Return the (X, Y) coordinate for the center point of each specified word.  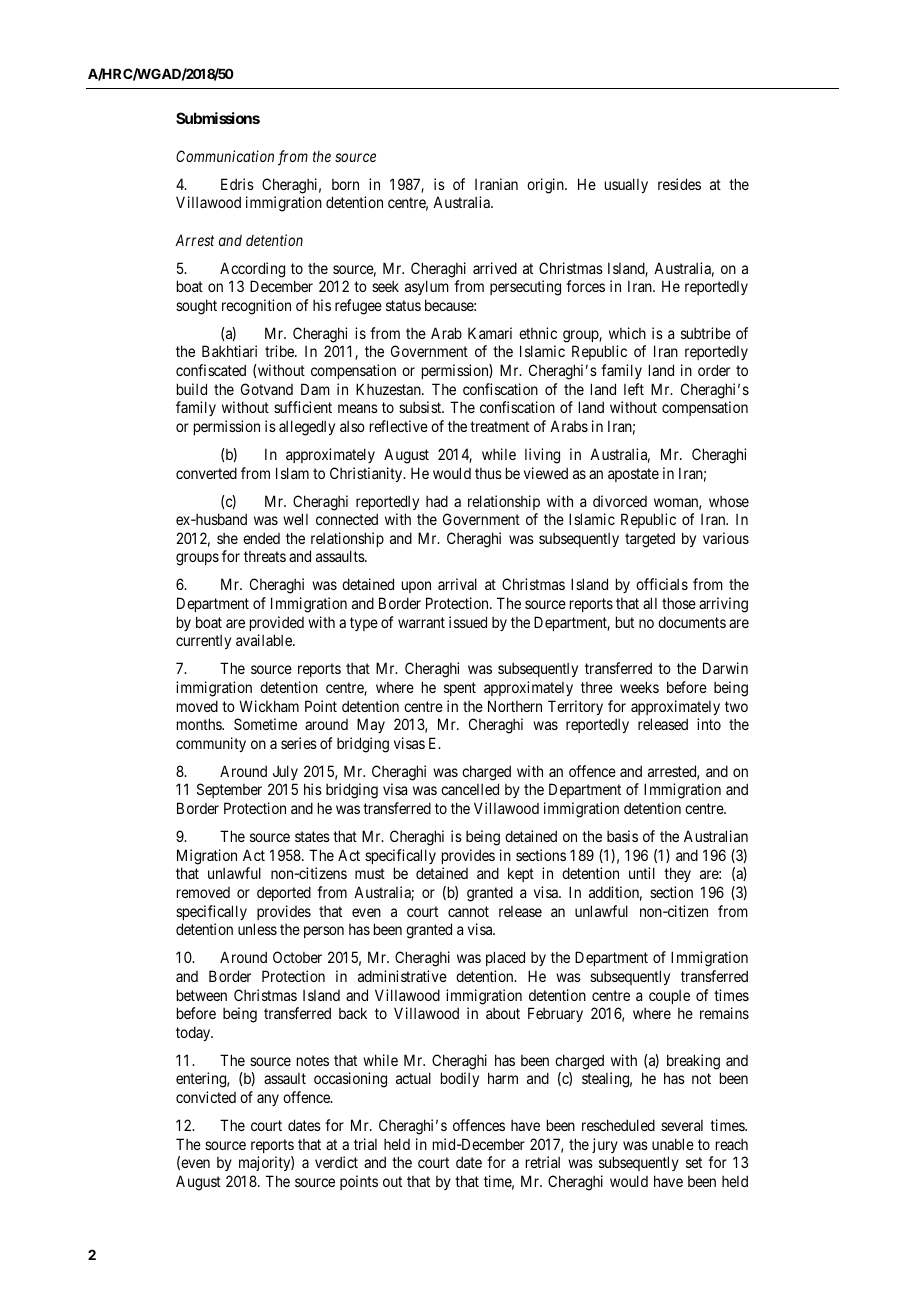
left (634, 389)
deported (284, 893)
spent (460, 689)
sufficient (303, 407)
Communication (225, 156)
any (268, 1100)
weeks (639, 687)
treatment (499, 426)
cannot (468, 911)
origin (546, 186)
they (677, 874)
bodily (460, 1079)
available (265, 640)
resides (679, 184)
